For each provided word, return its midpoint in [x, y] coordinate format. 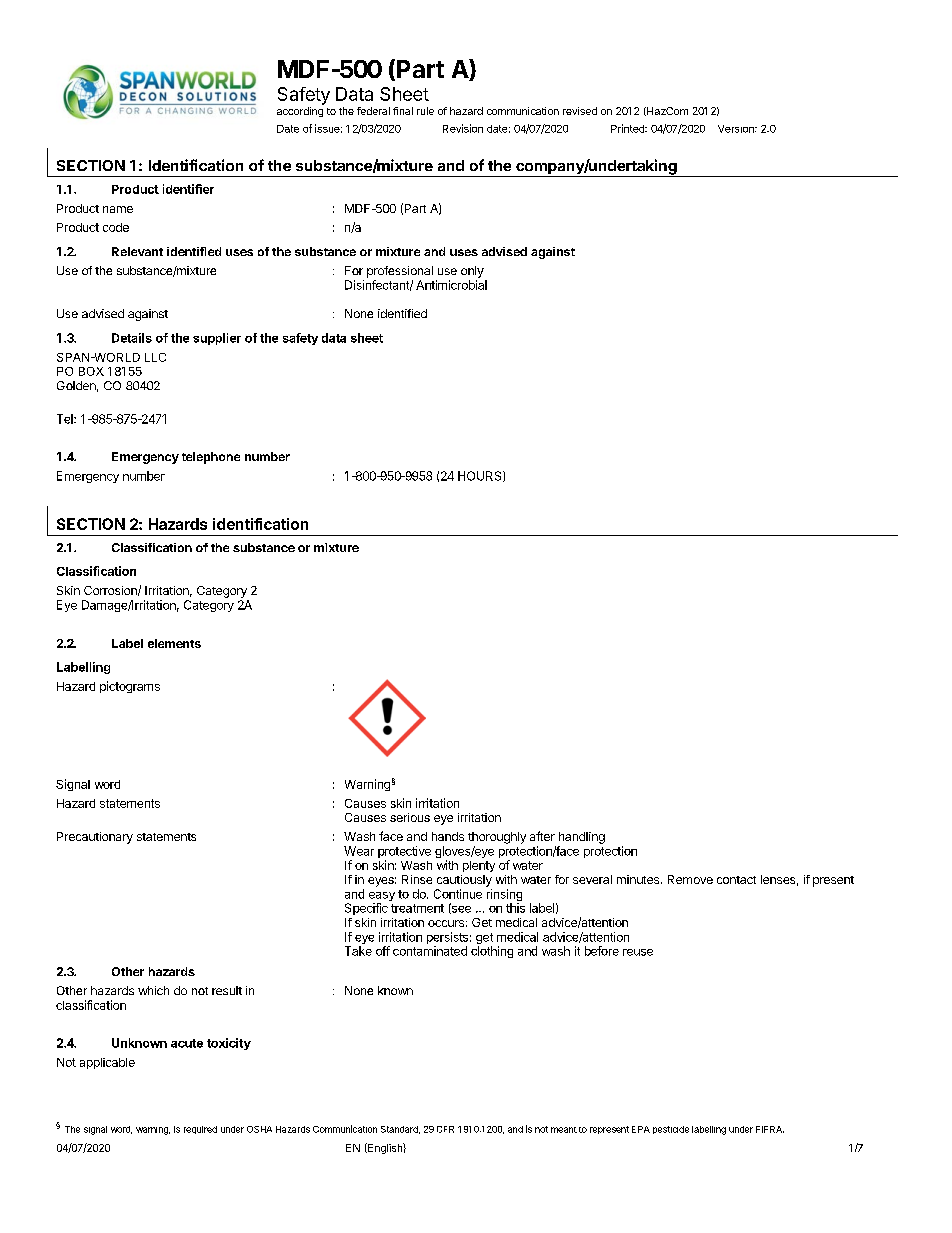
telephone [211, 458]
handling [582, 838]
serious [410, 817]
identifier [188, 189]
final [403, 111]
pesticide [671, 1130]
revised [580, 111]
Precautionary [95, 838]
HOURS [481, 476]
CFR [445, 1129]
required [200, 1130]
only [472, 272]
